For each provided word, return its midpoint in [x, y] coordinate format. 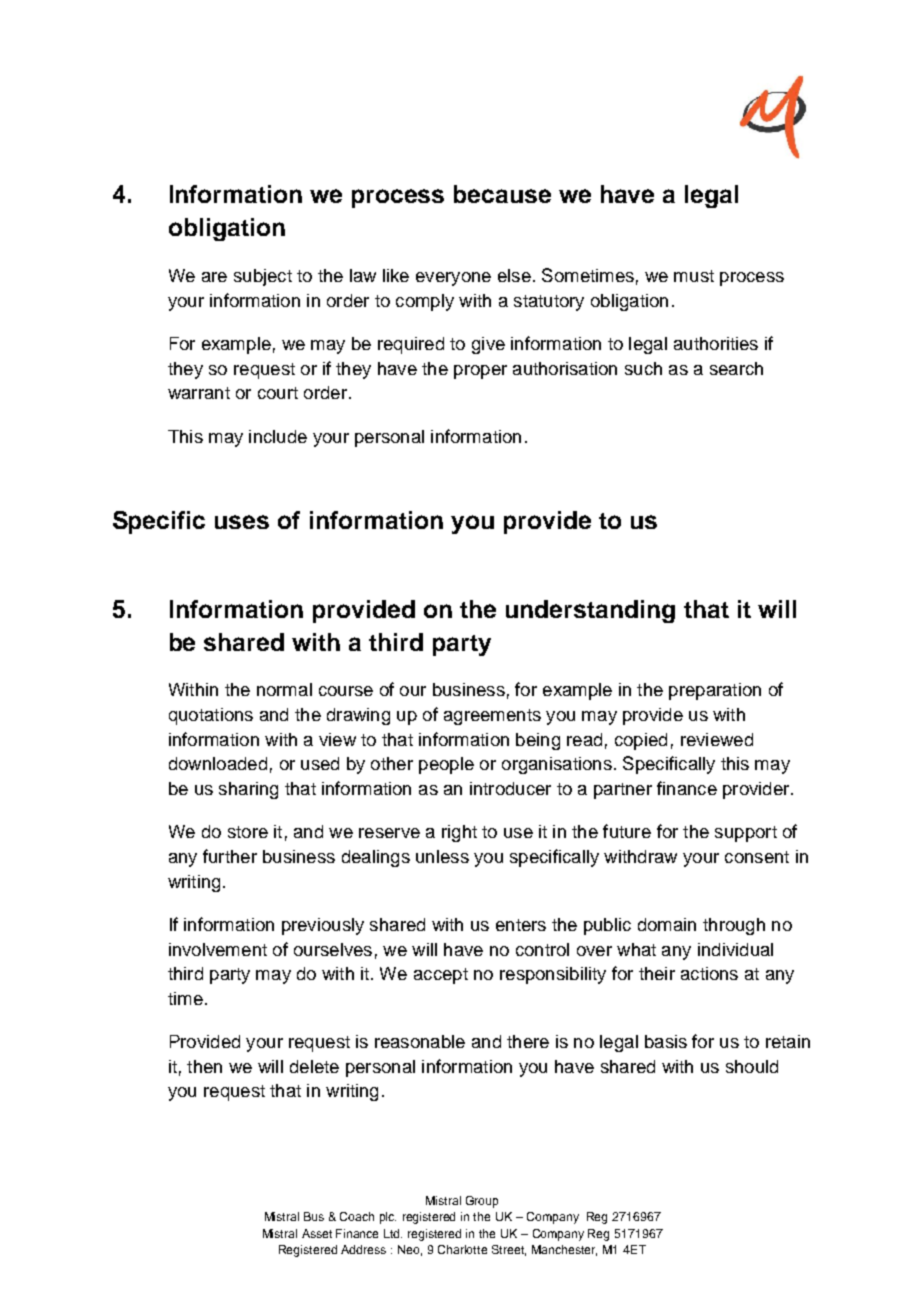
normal [284, 689]
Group [482, 1202]
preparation [715, 691]
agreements [492, 717]
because [502, 194]
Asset [317, 1233]
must [694, 276]
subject [263, 277]
